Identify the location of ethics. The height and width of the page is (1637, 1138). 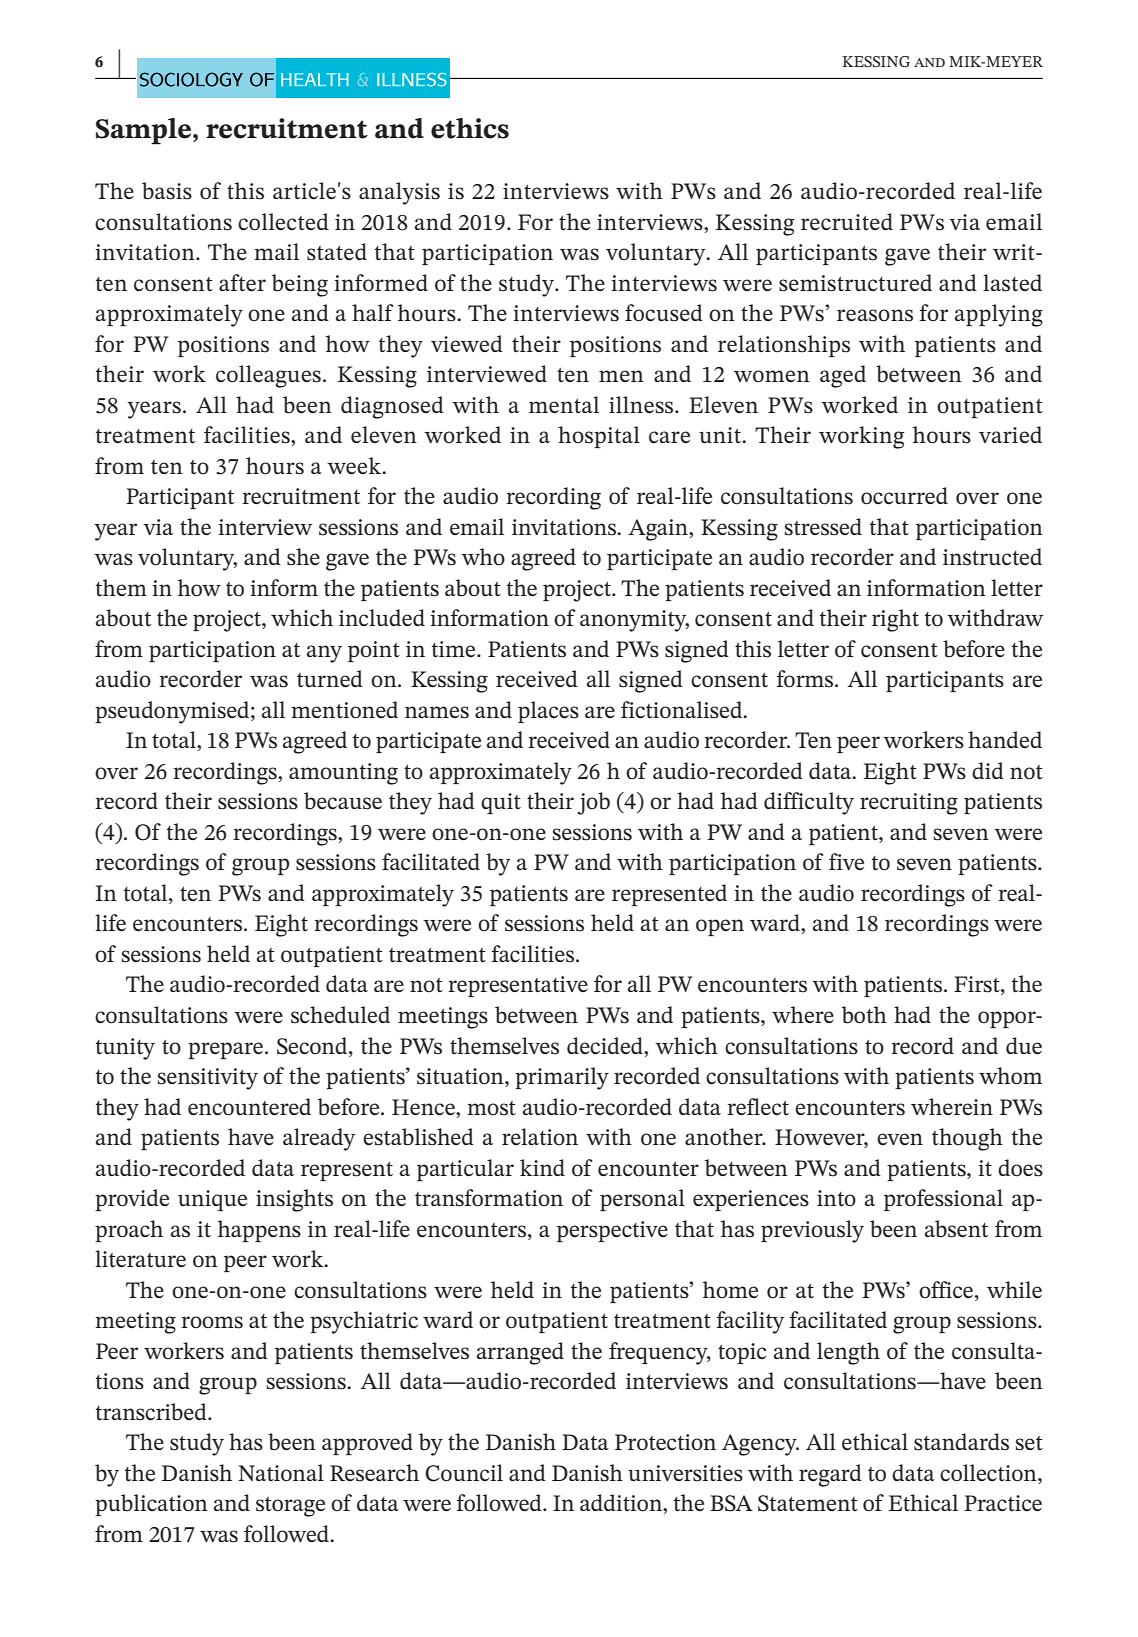
(470, 128).
